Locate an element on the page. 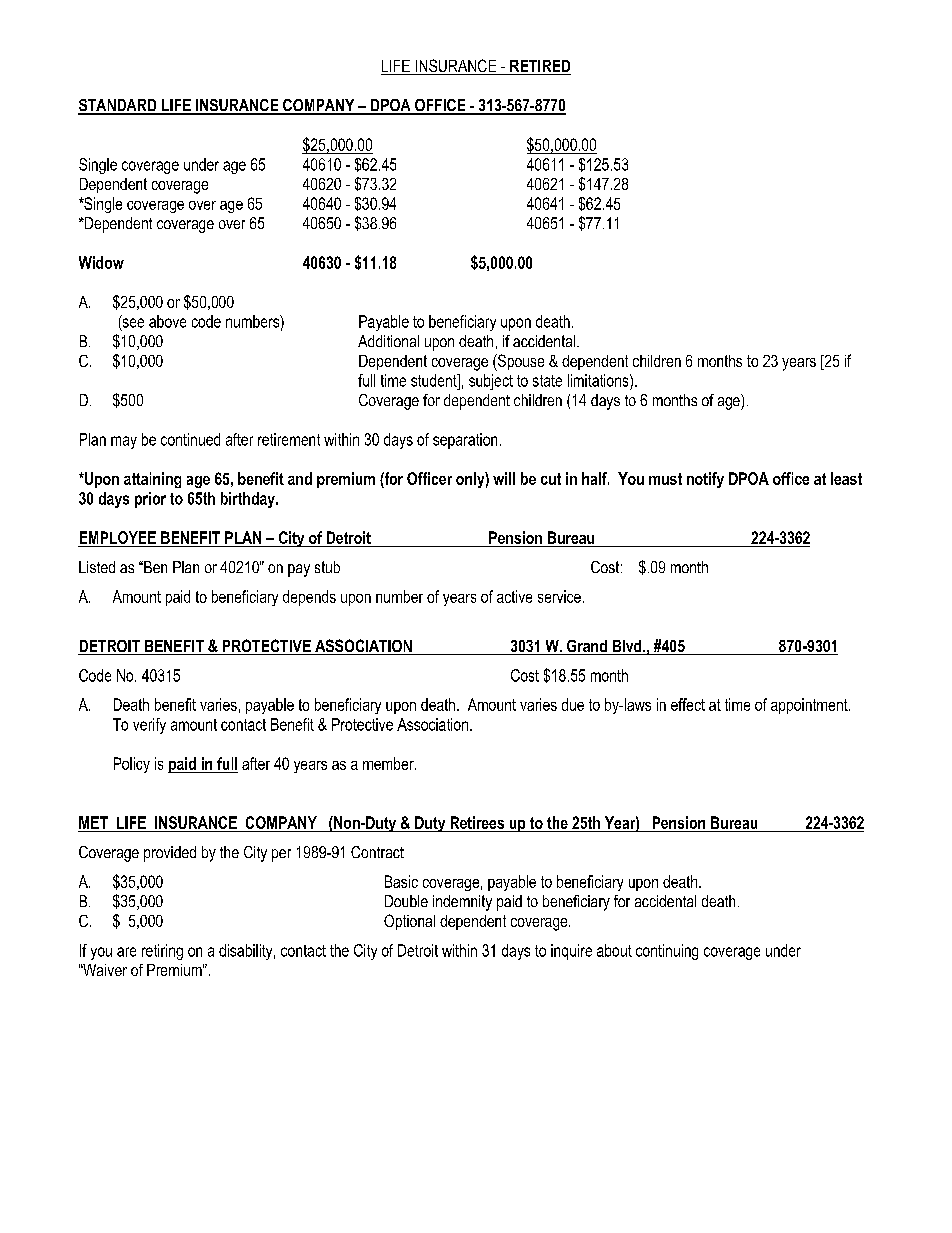 The image size is (952, 1233). indemnity is located at coordinates (462, 903).
